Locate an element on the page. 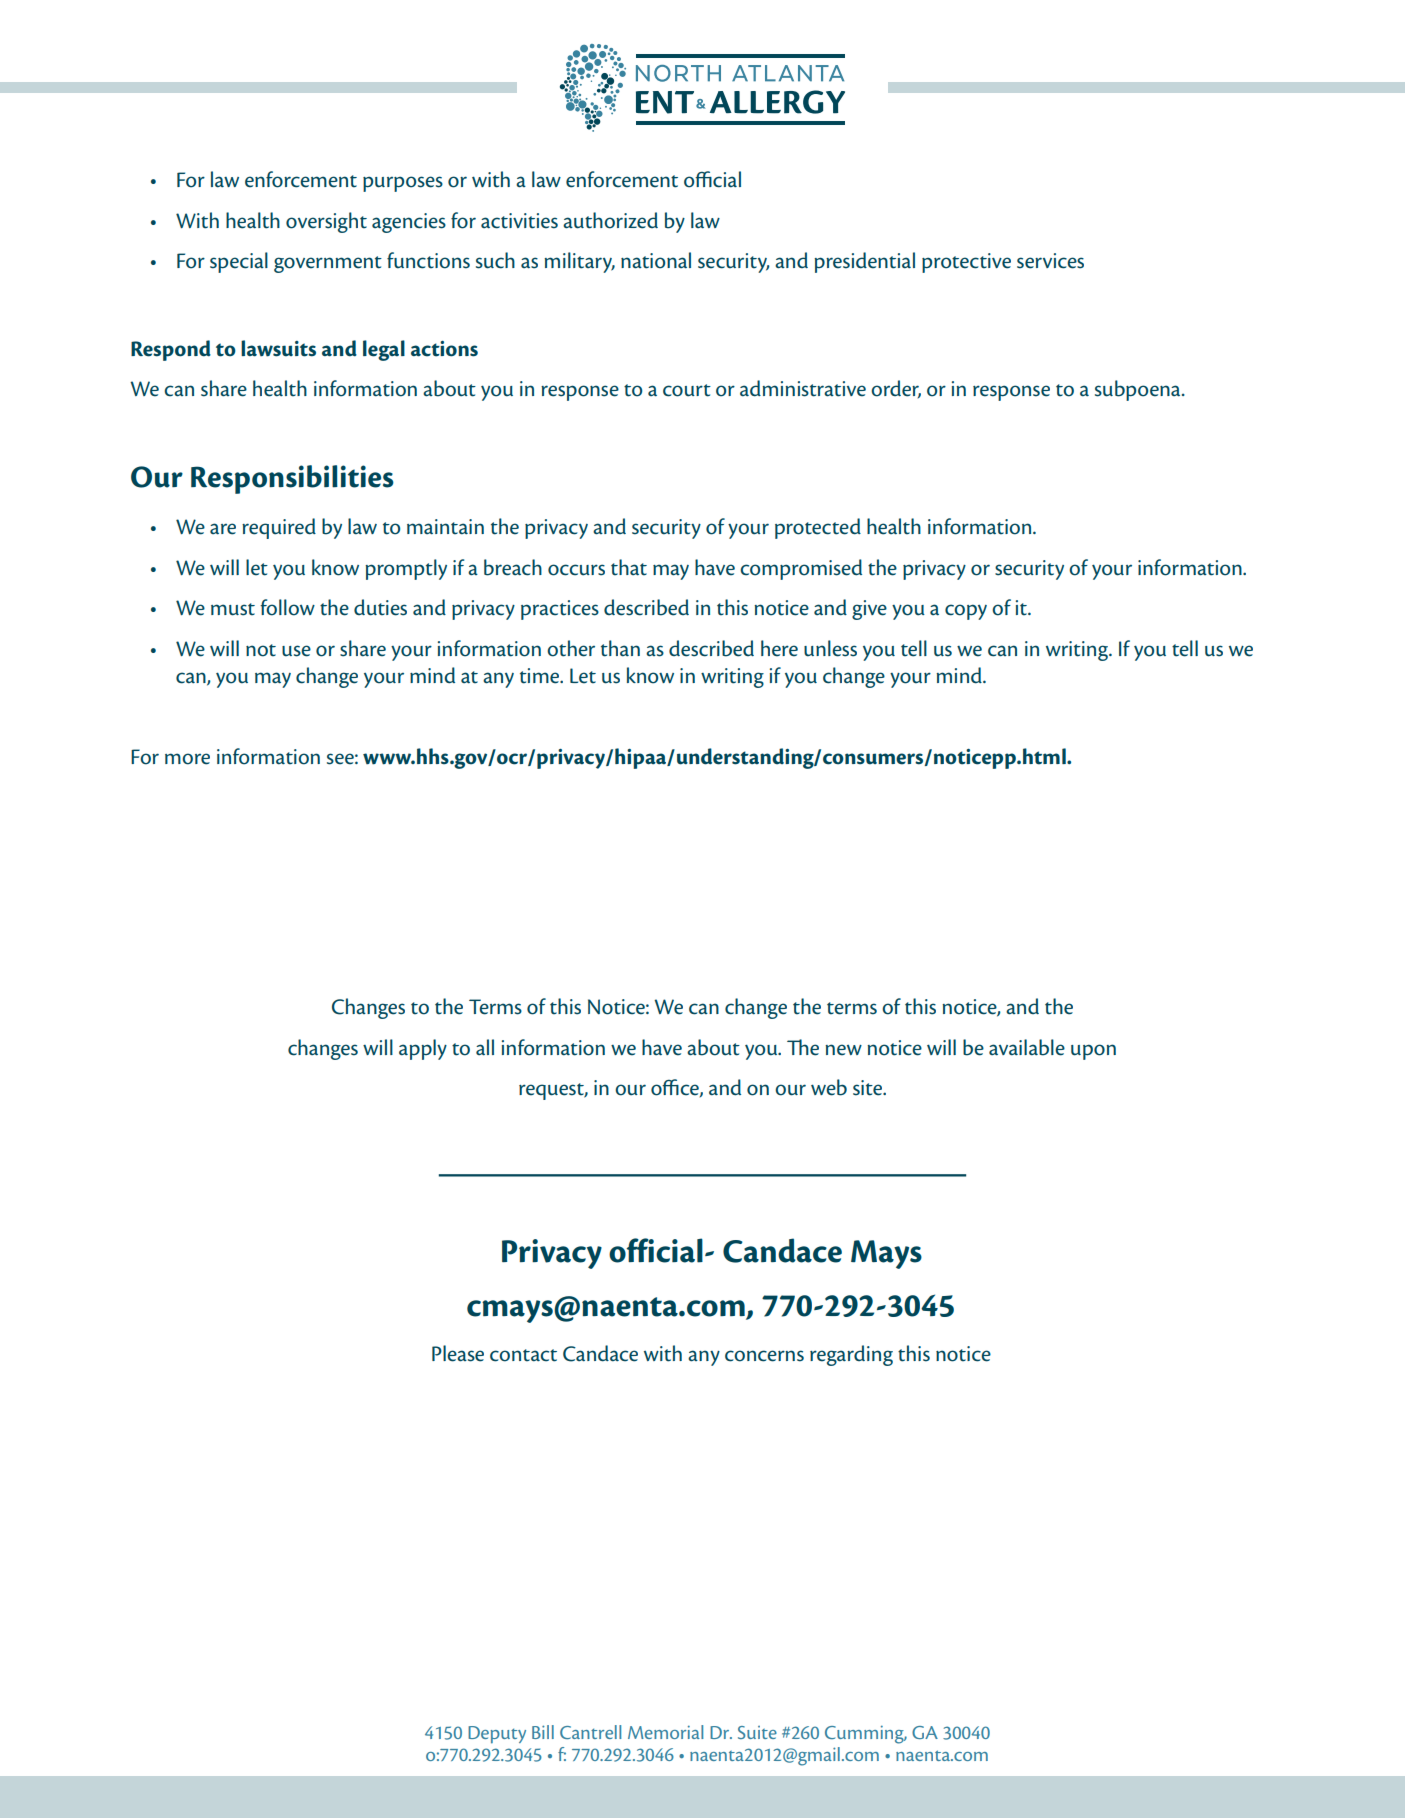 This image has height=1818, width=1405. than is located at coordinates (620, 648).
